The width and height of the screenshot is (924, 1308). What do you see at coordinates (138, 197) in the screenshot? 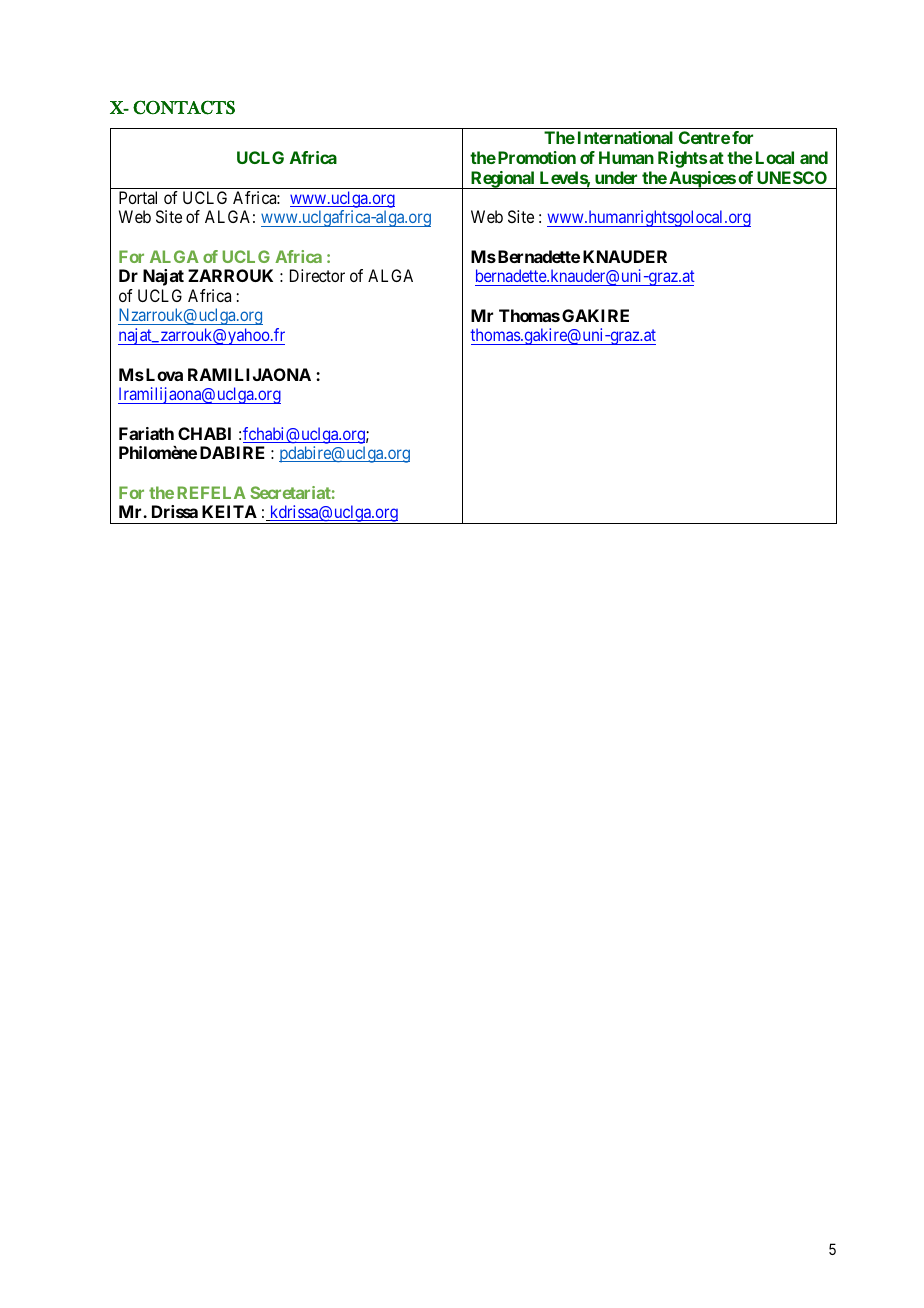
I see `Portal` at bounding box center [138, 197].
